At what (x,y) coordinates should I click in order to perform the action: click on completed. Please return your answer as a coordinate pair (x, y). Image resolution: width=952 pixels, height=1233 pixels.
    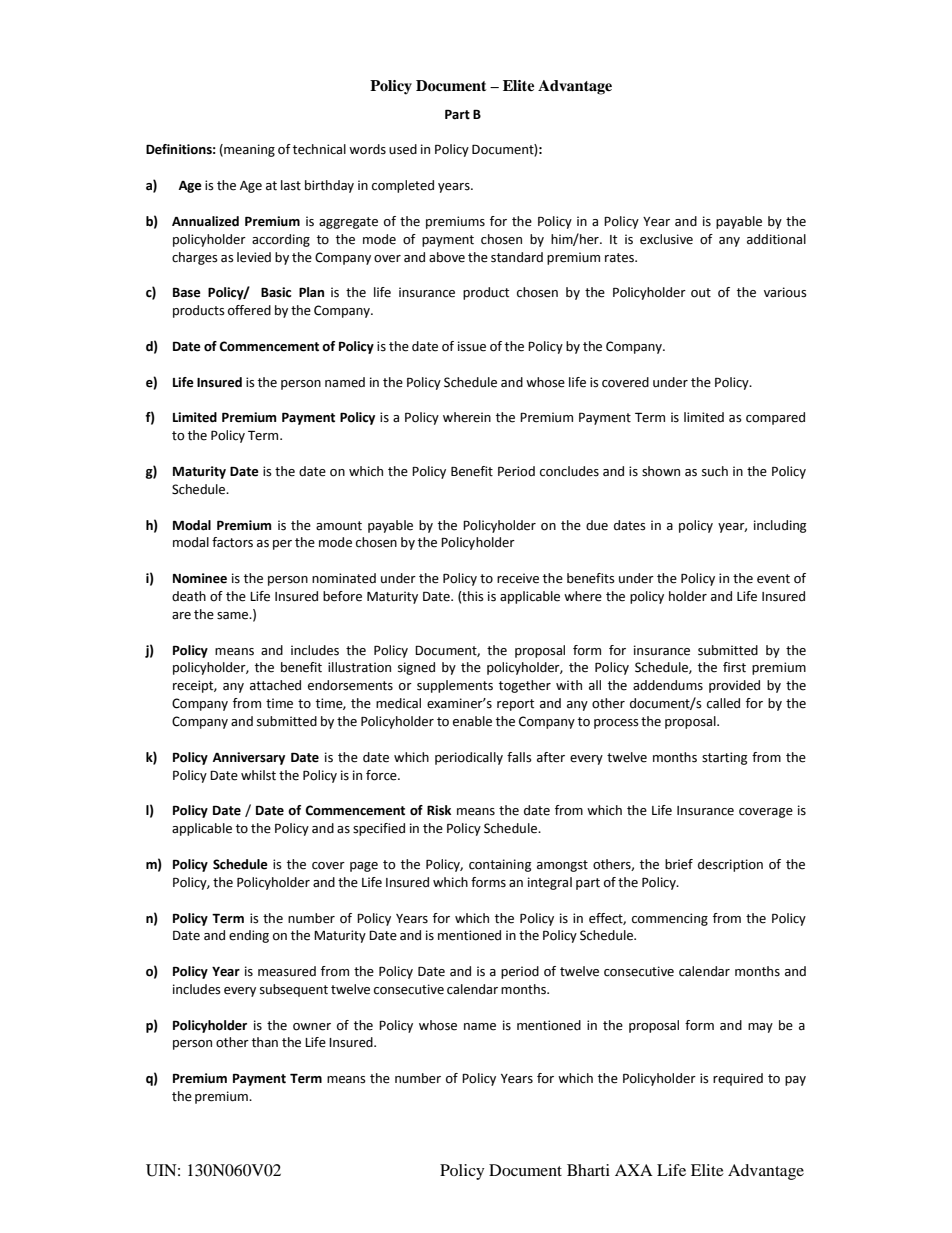
    Looking at the image, I should click on (403, 186).
